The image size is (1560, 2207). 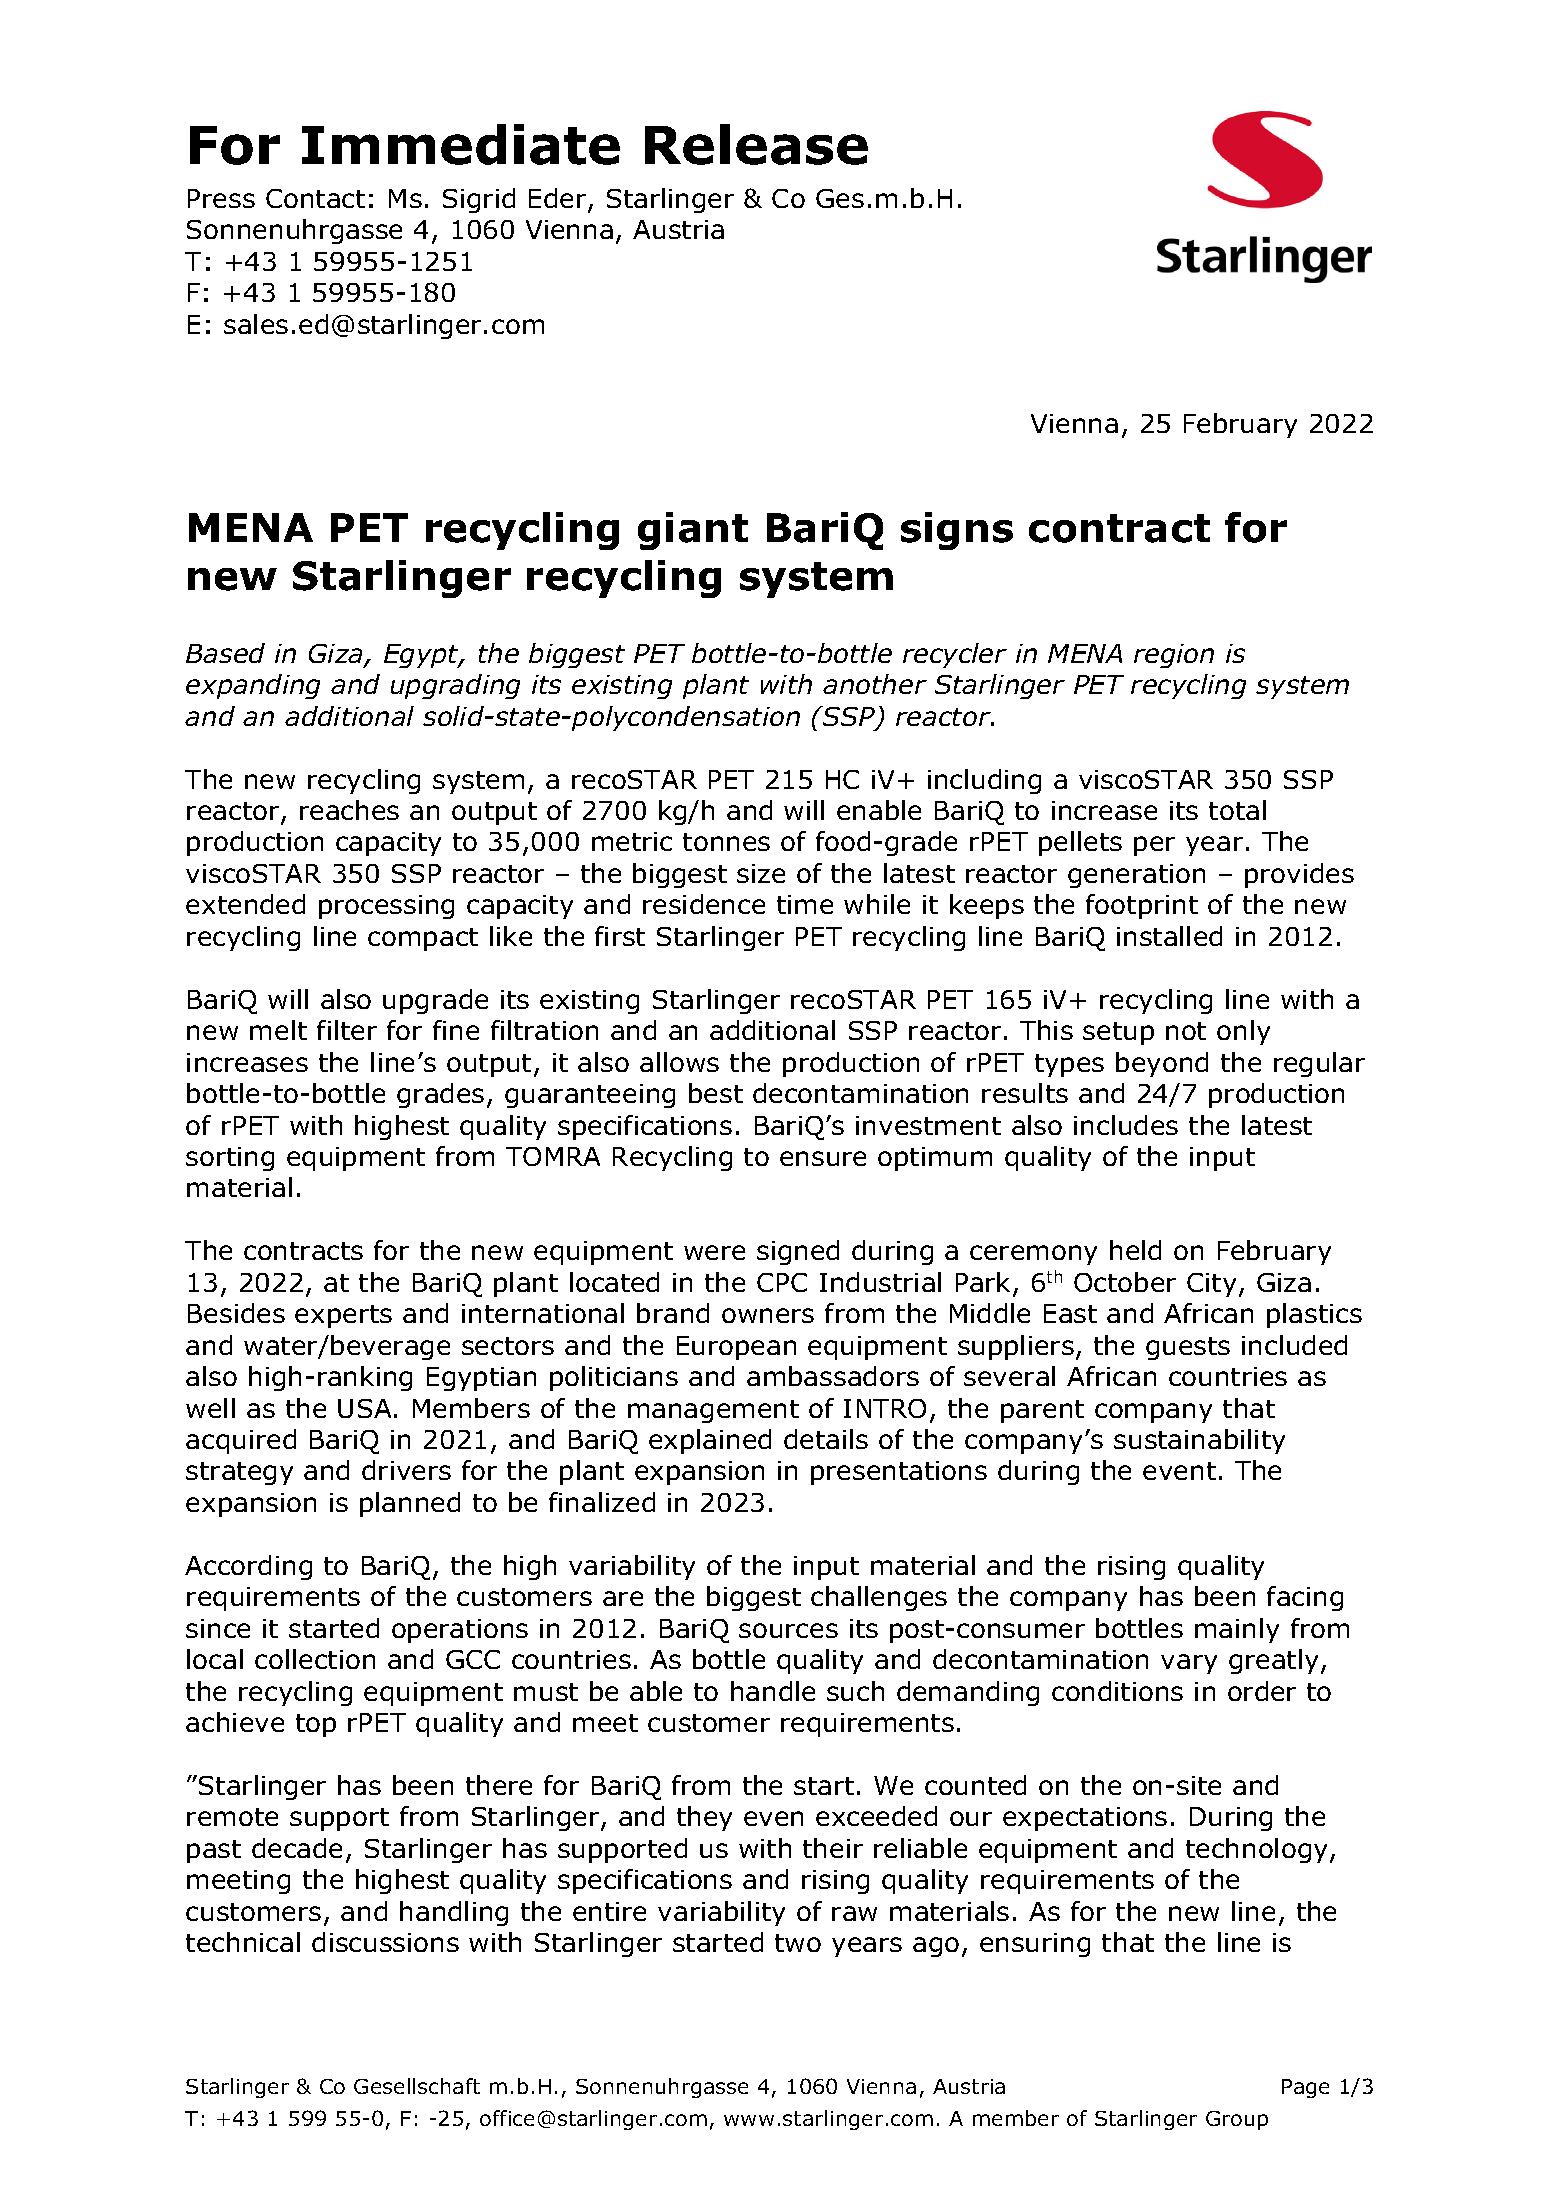 I want to click on processing, so click(x=386, y=907).
